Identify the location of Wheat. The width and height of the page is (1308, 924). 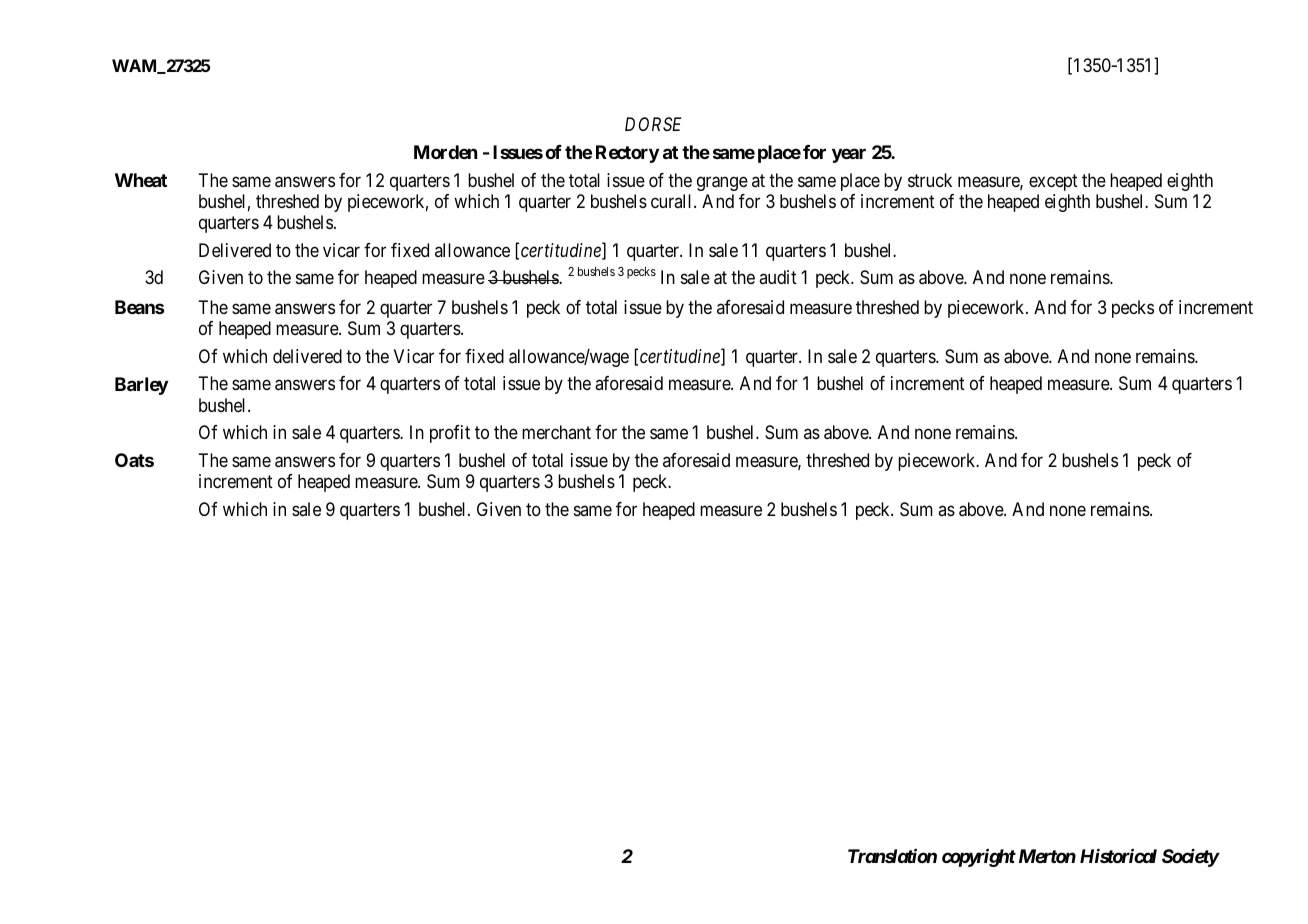
(141, 180).
